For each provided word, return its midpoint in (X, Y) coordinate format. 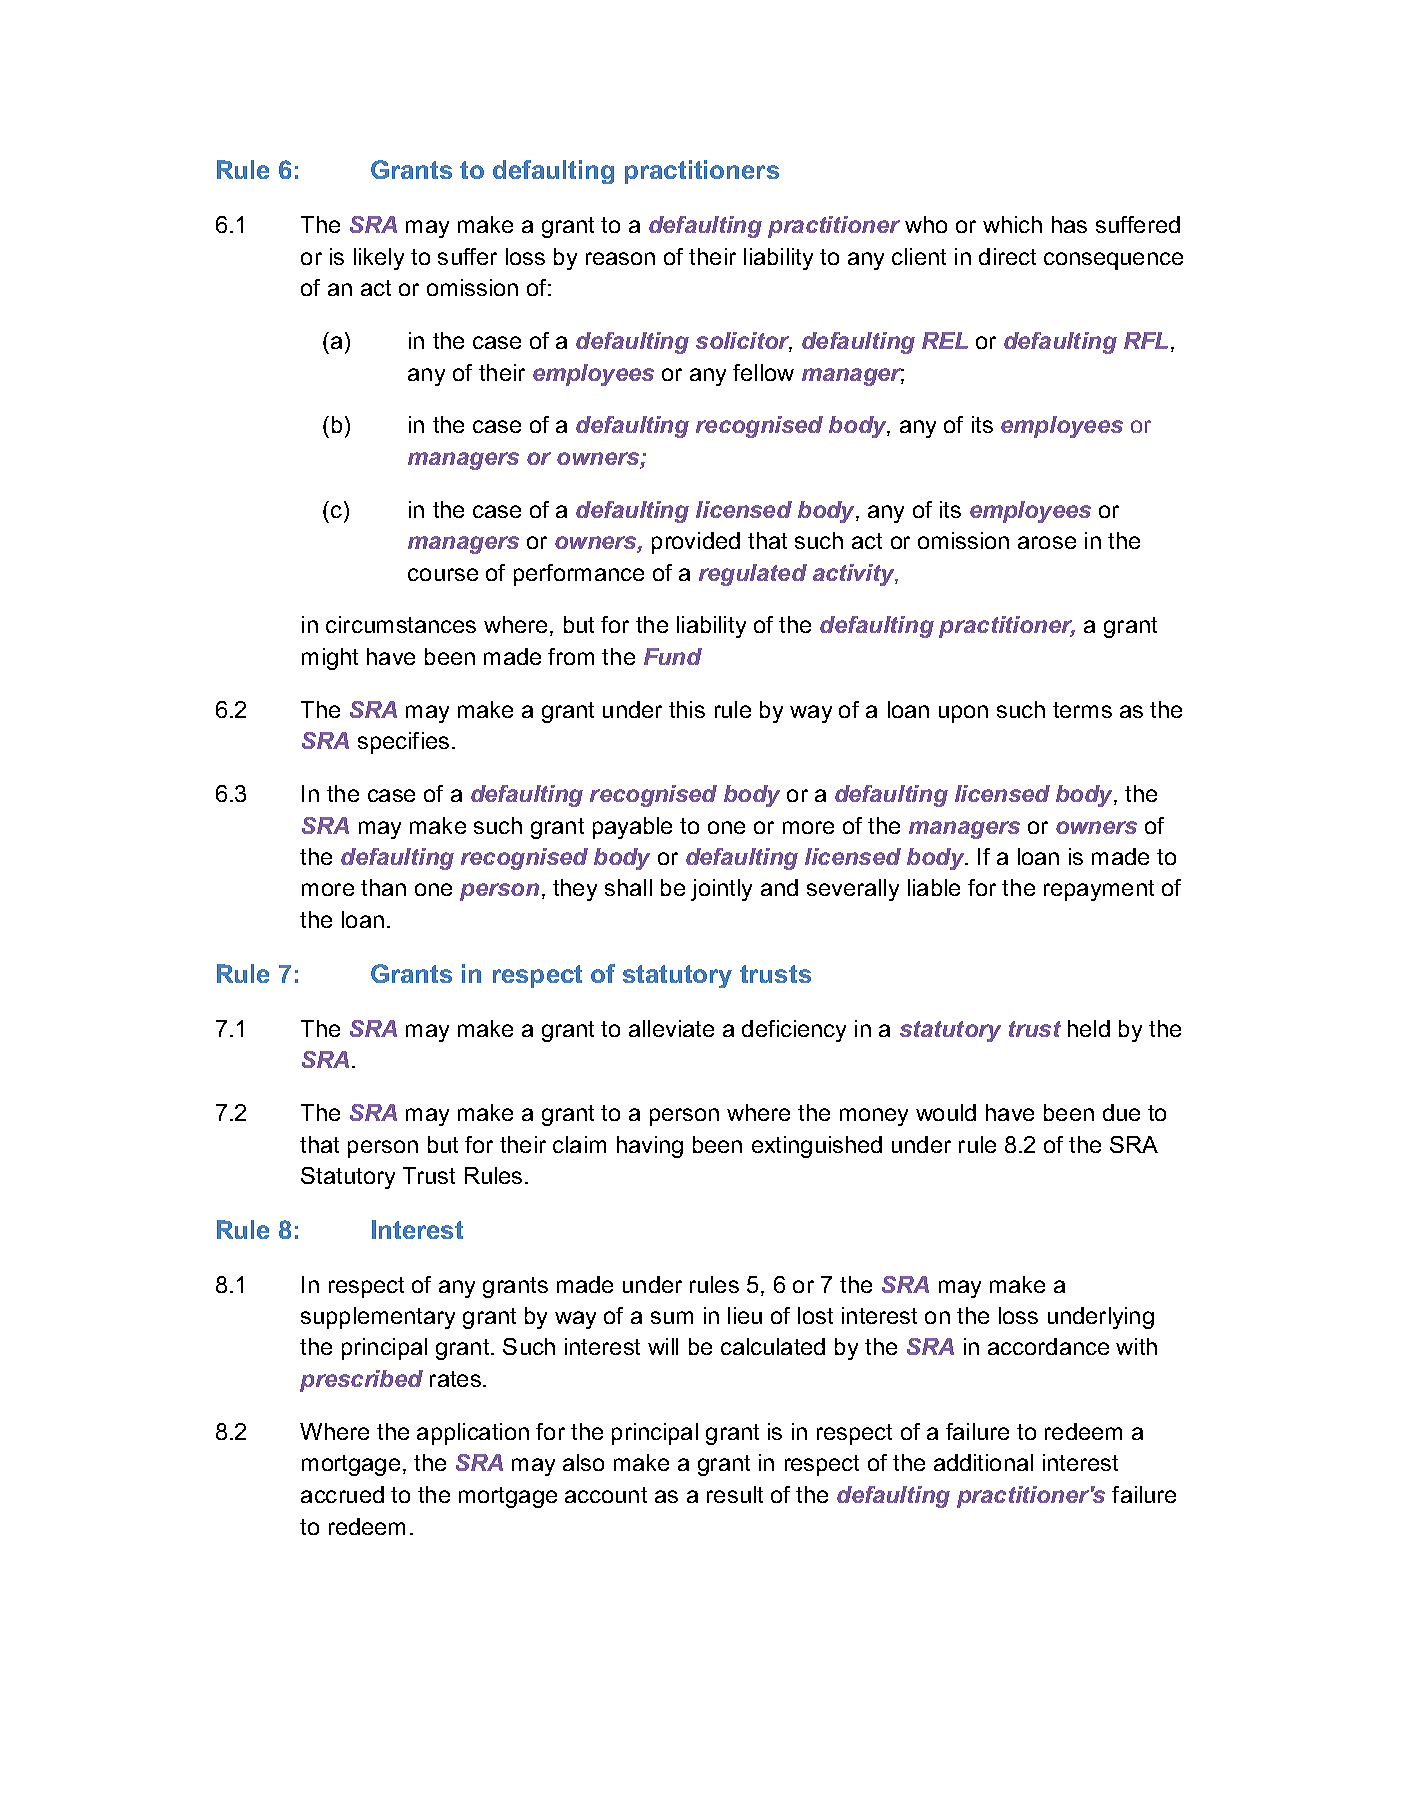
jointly (721, 890)
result (735, 1494)
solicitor (744, 342)
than (383, 887)
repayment (1099, 890)
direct (1007, 256)
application (473, 1434)
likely (379, 259)
